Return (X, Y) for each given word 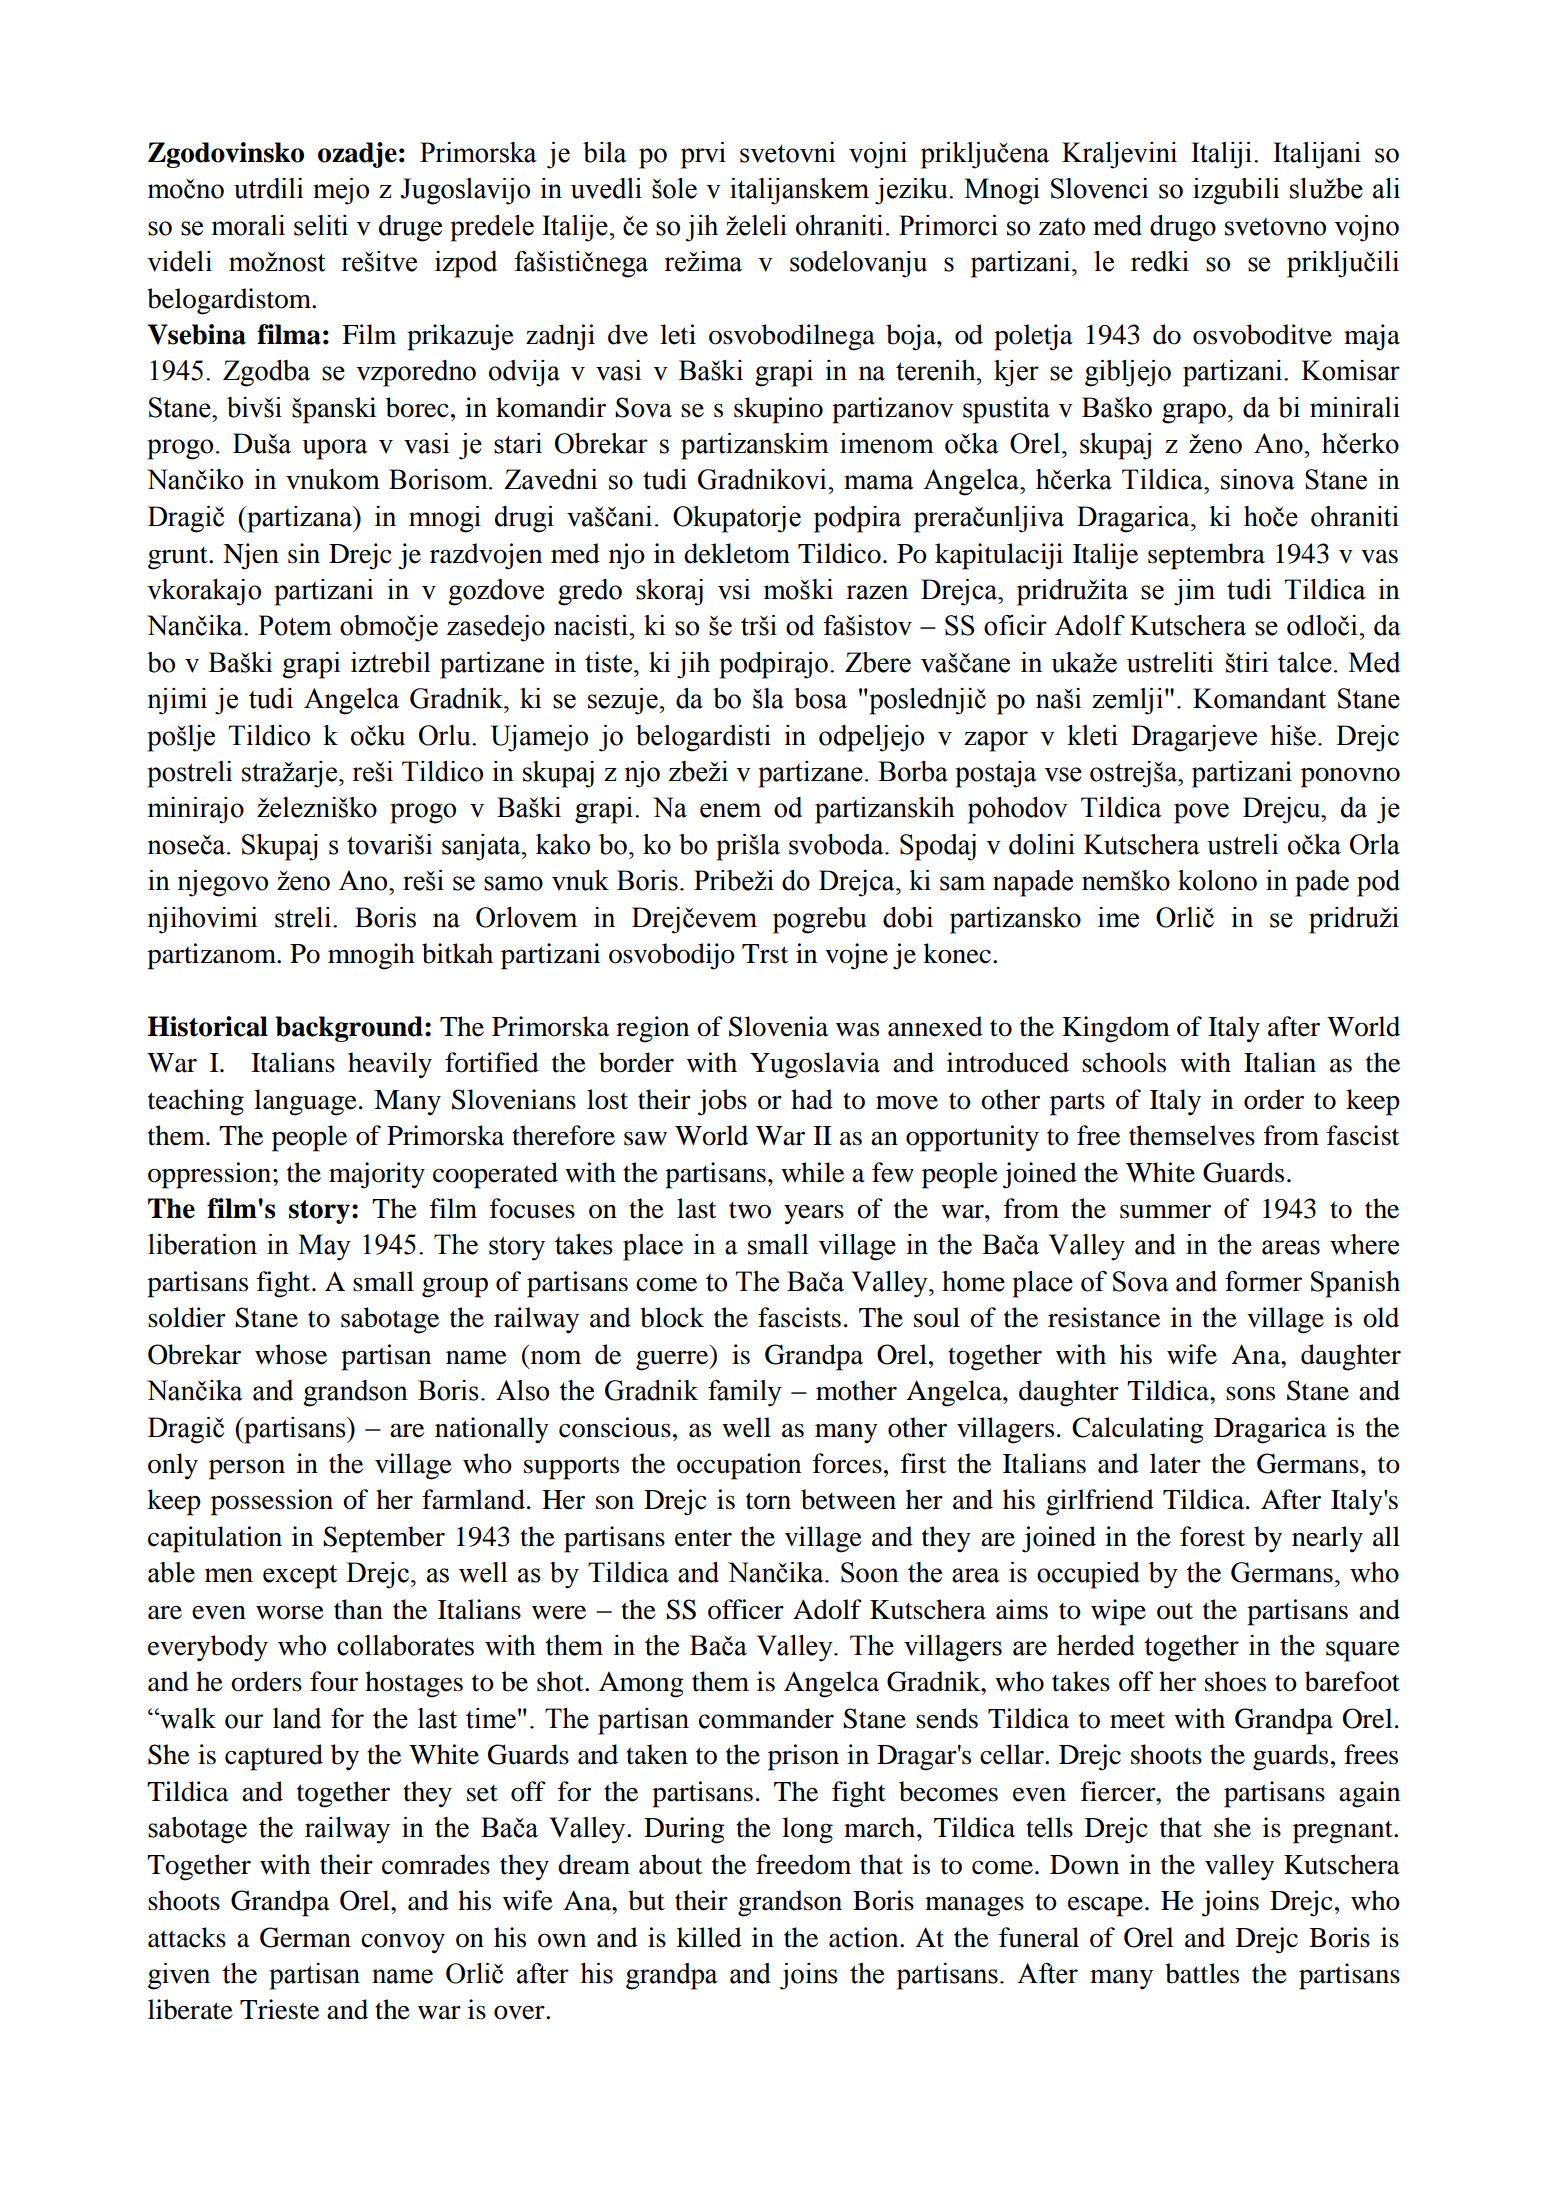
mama (879, 482)
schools (1124, 1062)
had (812, 1099)
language (305, 1102)
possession (272, 1502)
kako (563, 844)
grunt (179, 558)
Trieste (279, 2009)
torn (768, 1501)
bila (605, 152)
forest (1212, 1536)
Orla (1375, 844)
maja (1372, 337)
